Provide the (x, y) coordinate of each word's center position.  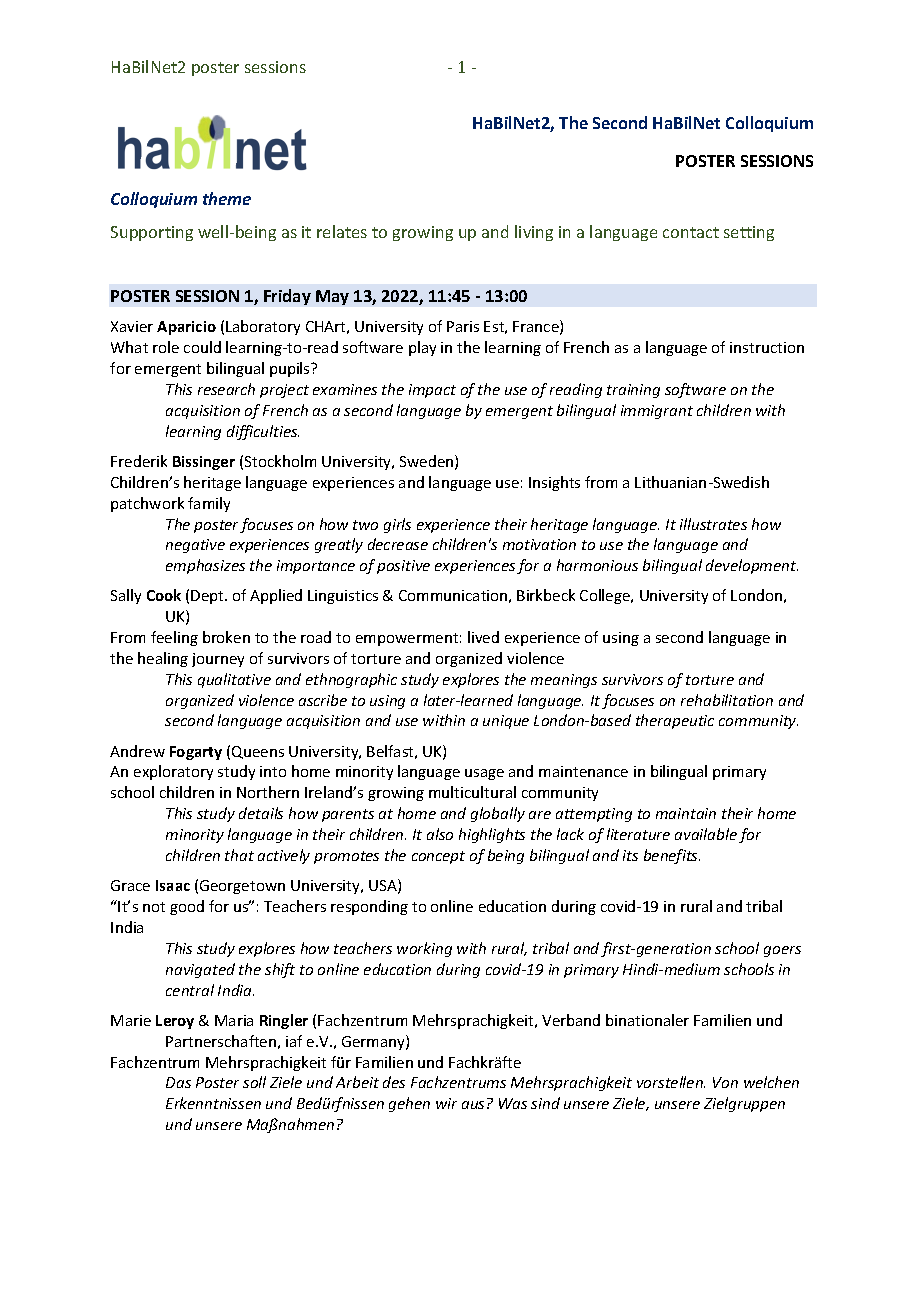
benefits (672, 856)
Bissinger (204, 463)
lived (483, 637)
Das (178, 1082)
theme (227, 198)
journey (218, 660)
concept (438, 857)
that (239, 855)
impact (432, 391)
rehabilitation (727, 700)
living (534, 233)
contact (691, 232)
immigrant (657, 412)
